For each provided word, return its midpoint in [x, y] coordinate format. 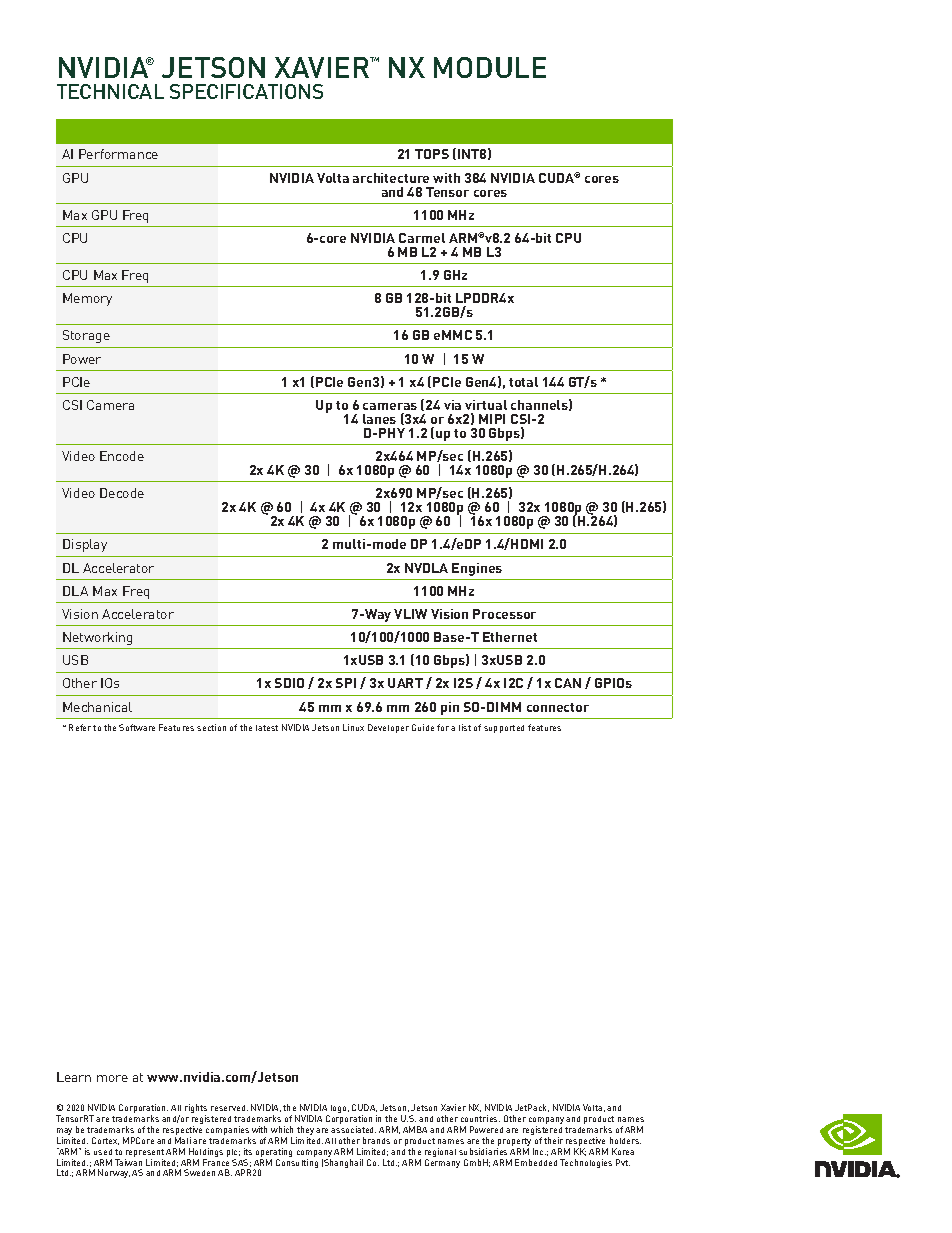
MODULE [490, 67]
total [523, 382]
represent [144, 1154]
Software [137, 727]
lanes [379, 419]
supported [504, 729]
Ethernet [510, 637]
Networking [97, 638]
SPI [346, 683]
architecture [391, 178]
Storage [86, 336]
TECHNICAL [110, 91]
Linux [353, 727]
